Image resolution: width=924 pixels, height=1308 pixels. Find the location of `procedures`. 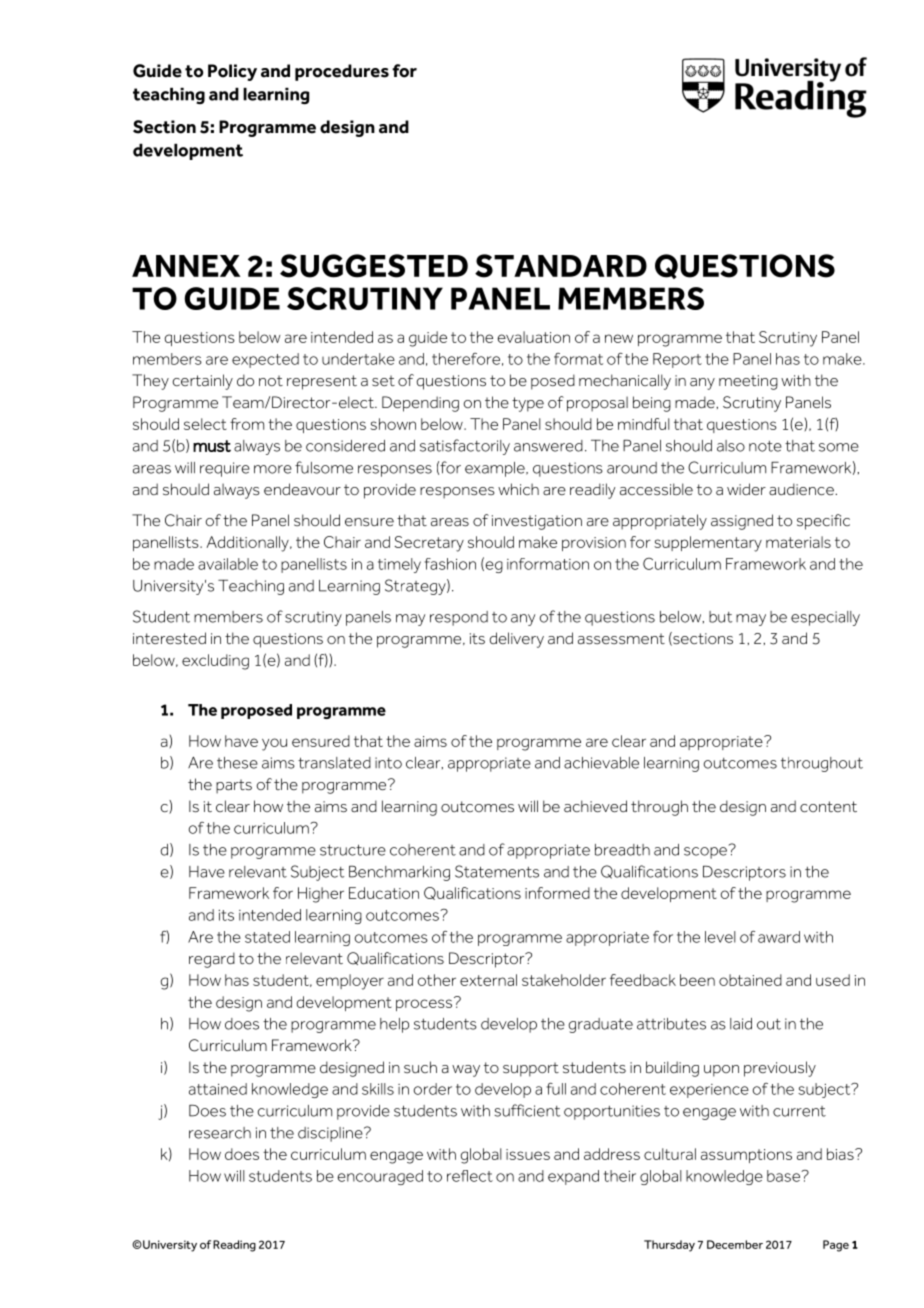

procedures is located at coordinates (342, 72).
